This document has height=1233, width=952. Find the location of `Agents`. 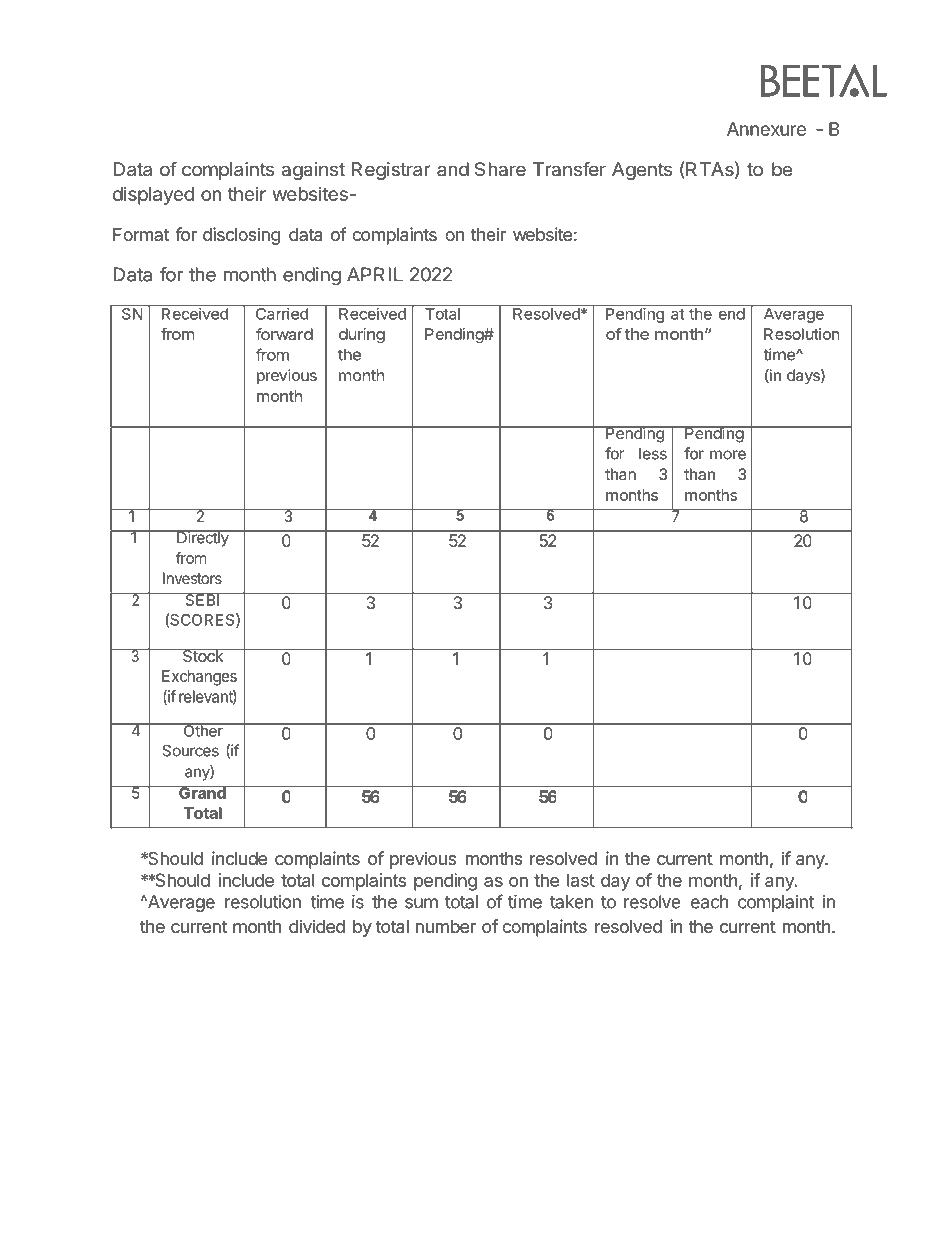

Agents is located at coordinates (642, 171).
